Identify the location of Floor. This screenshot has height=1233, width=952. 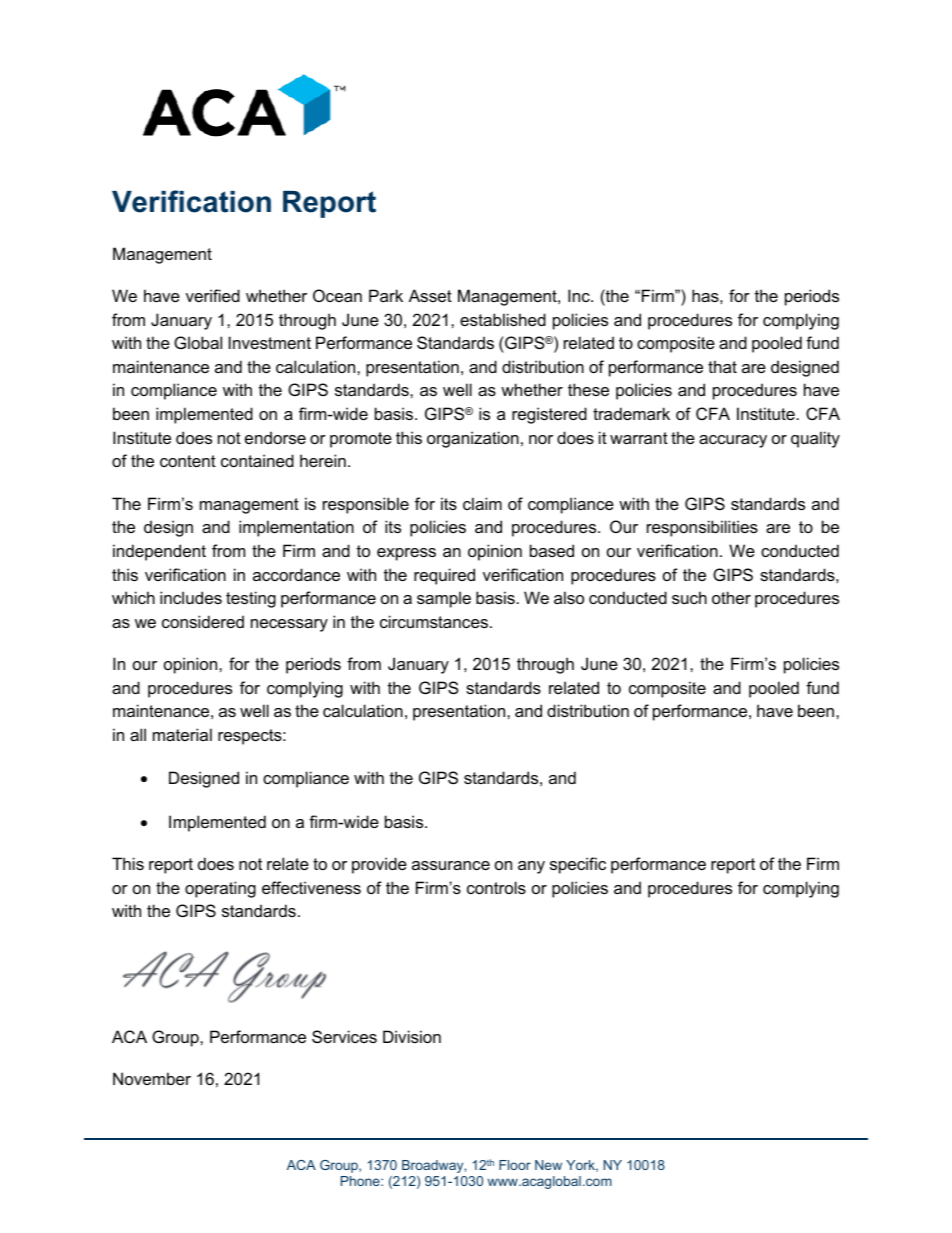
(515, 1165).
